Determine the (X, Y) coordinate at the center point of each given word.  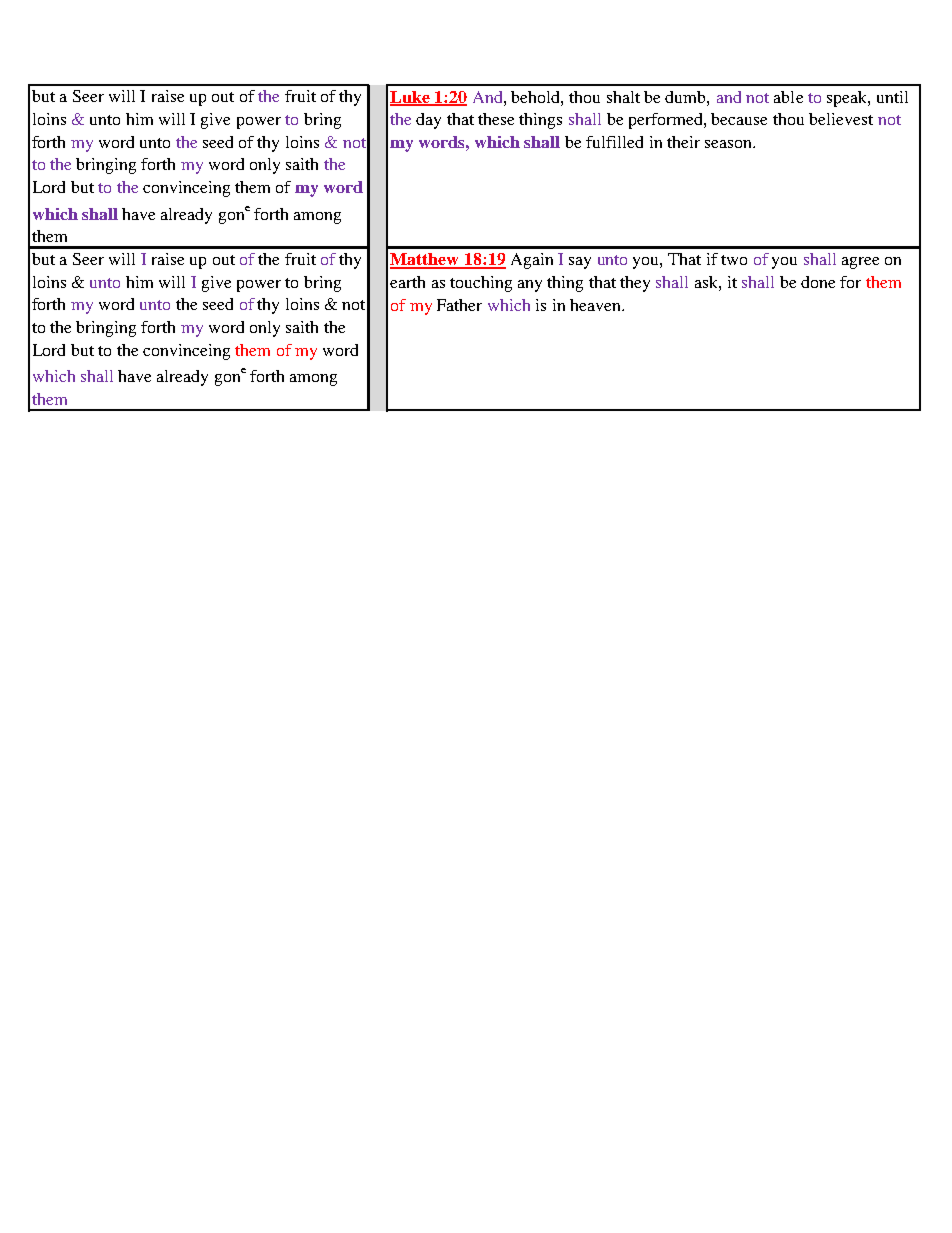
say (580, 263)
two (734, 260)
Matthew (425, 260)
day (428, 121)
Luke (411, 98)
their (683, 142)
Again (532, 261)
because (739, 119)
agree (860, 263)
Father (459, 305)
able (788, 97)
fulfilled (614, 142)
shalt (623, 97)
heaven (596, 305)
